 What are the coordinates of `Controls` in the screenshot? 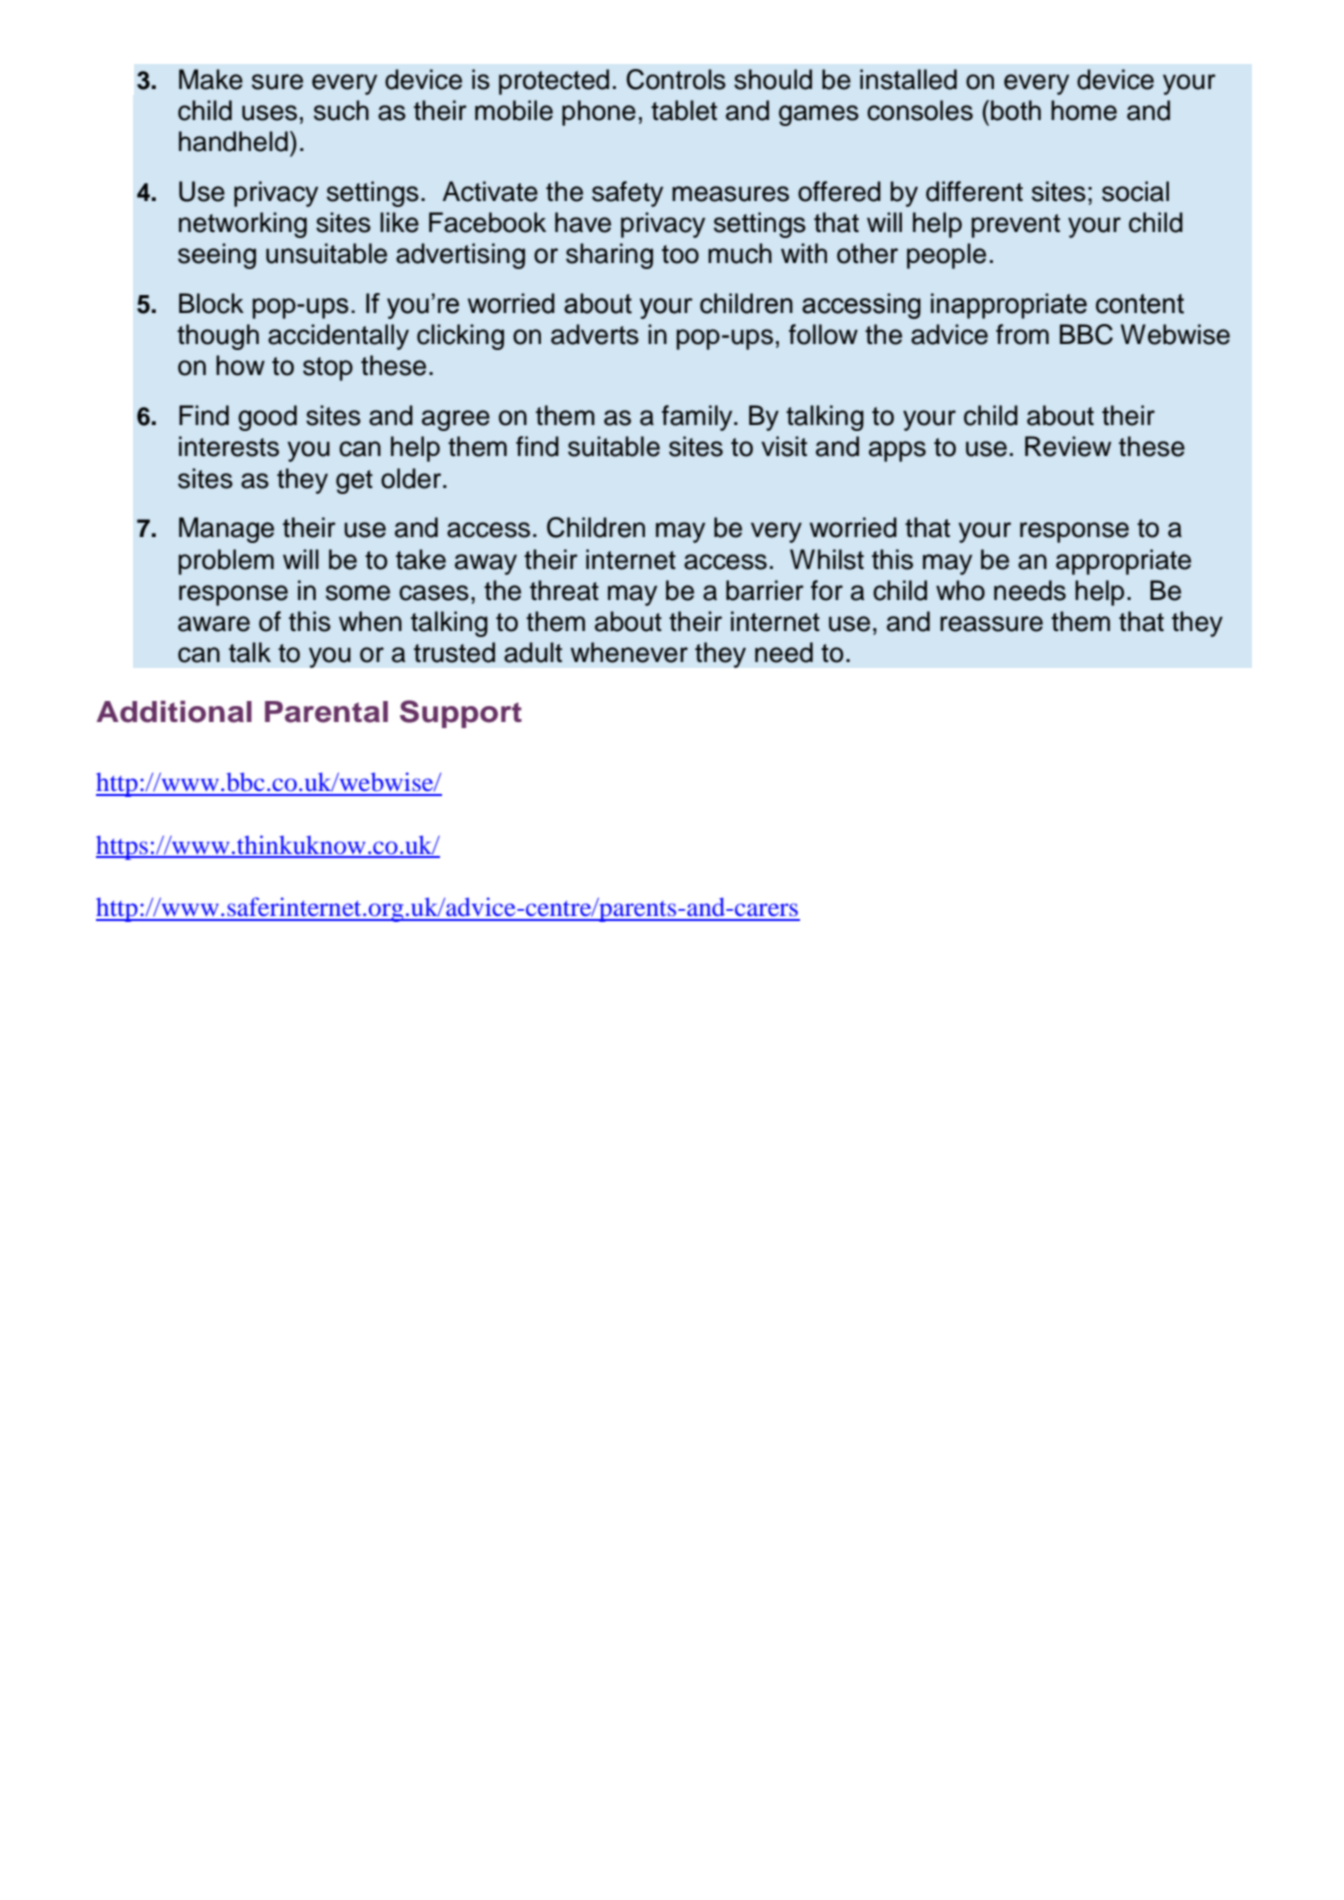 It's located at (676, 79).
